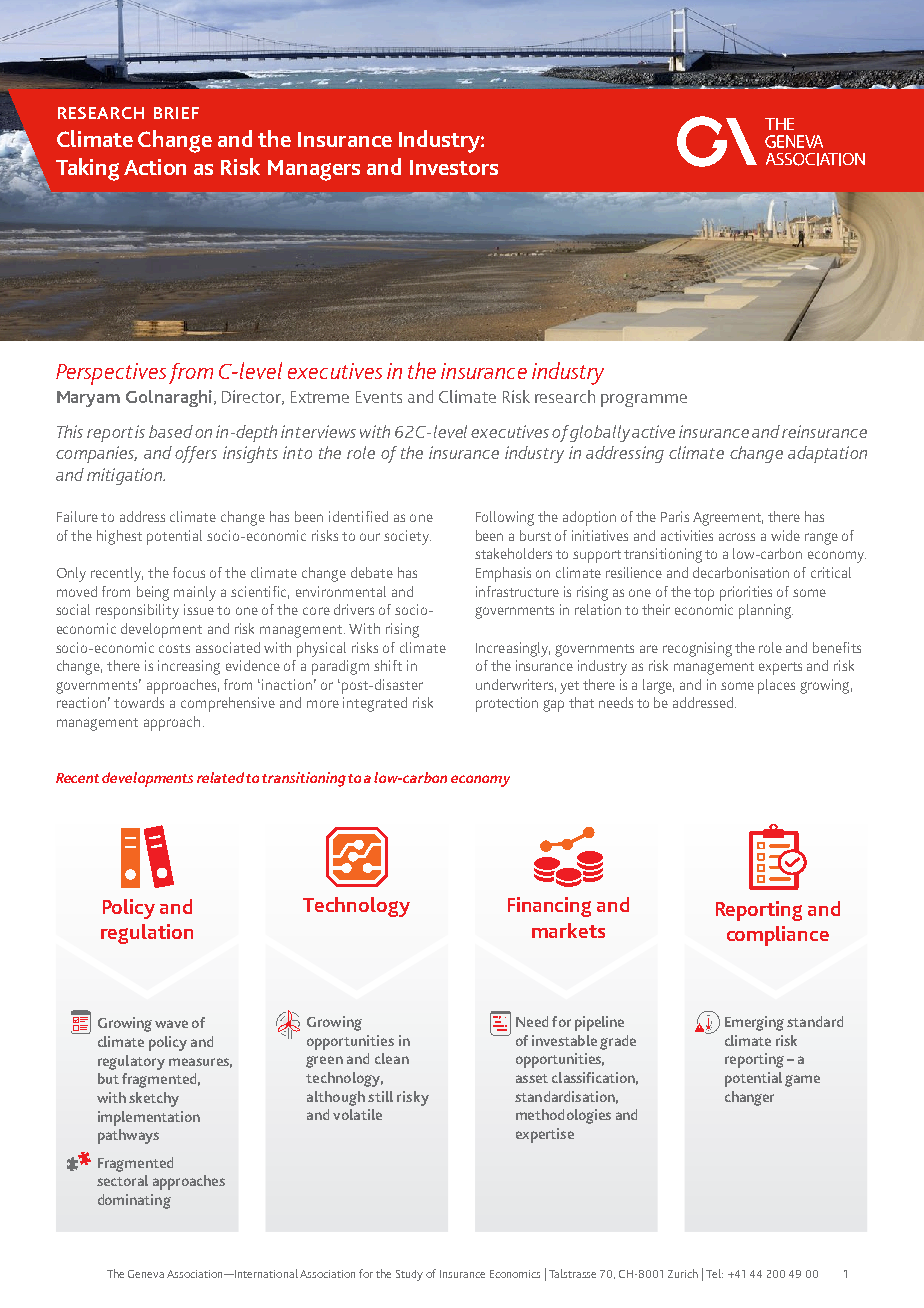 The width and height of the image is (924, 1308). I want to click on brief, so click(176, 113).
